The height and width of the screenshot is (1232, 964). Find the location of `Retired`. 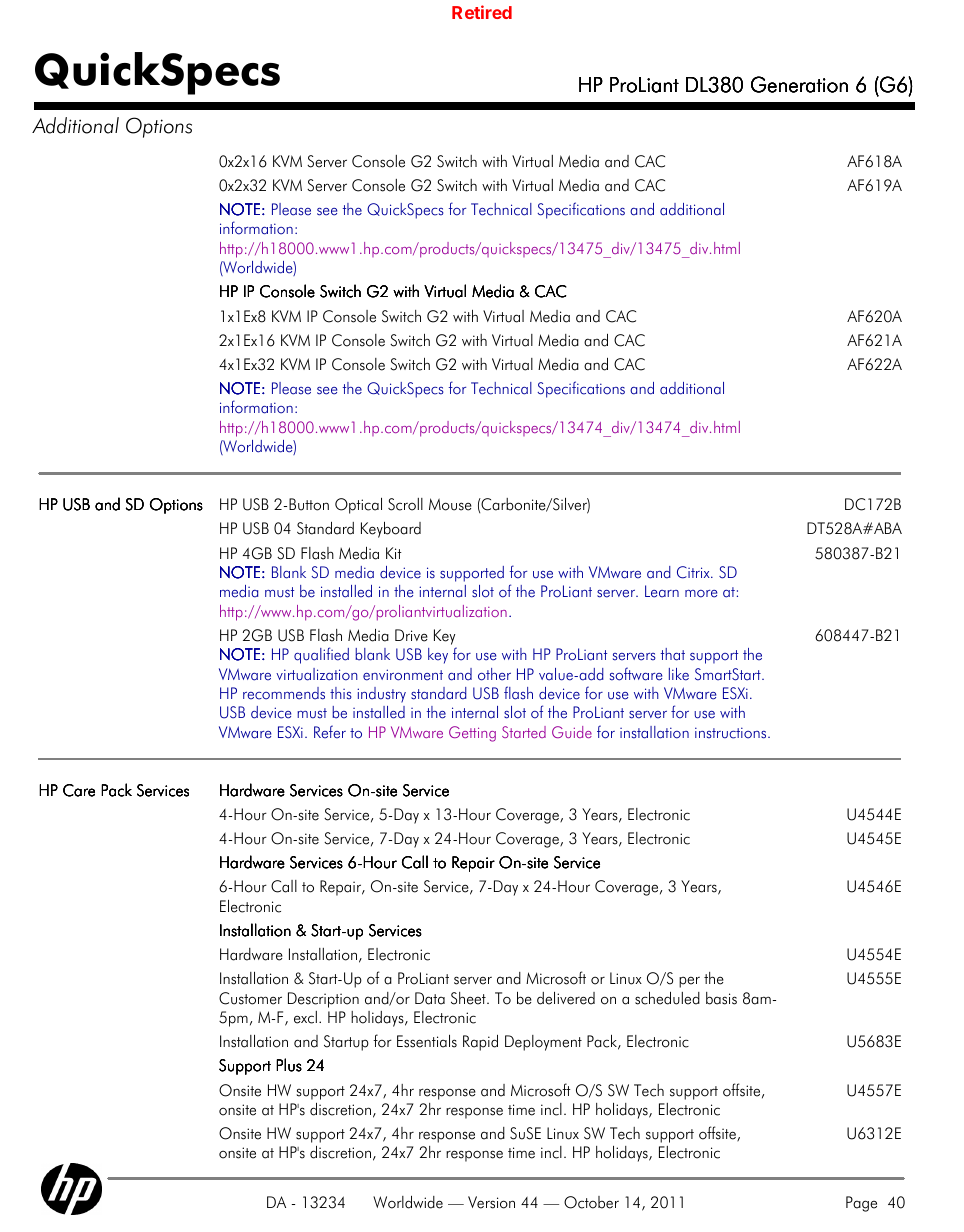

Retired is located at coordinates (482, 12).
